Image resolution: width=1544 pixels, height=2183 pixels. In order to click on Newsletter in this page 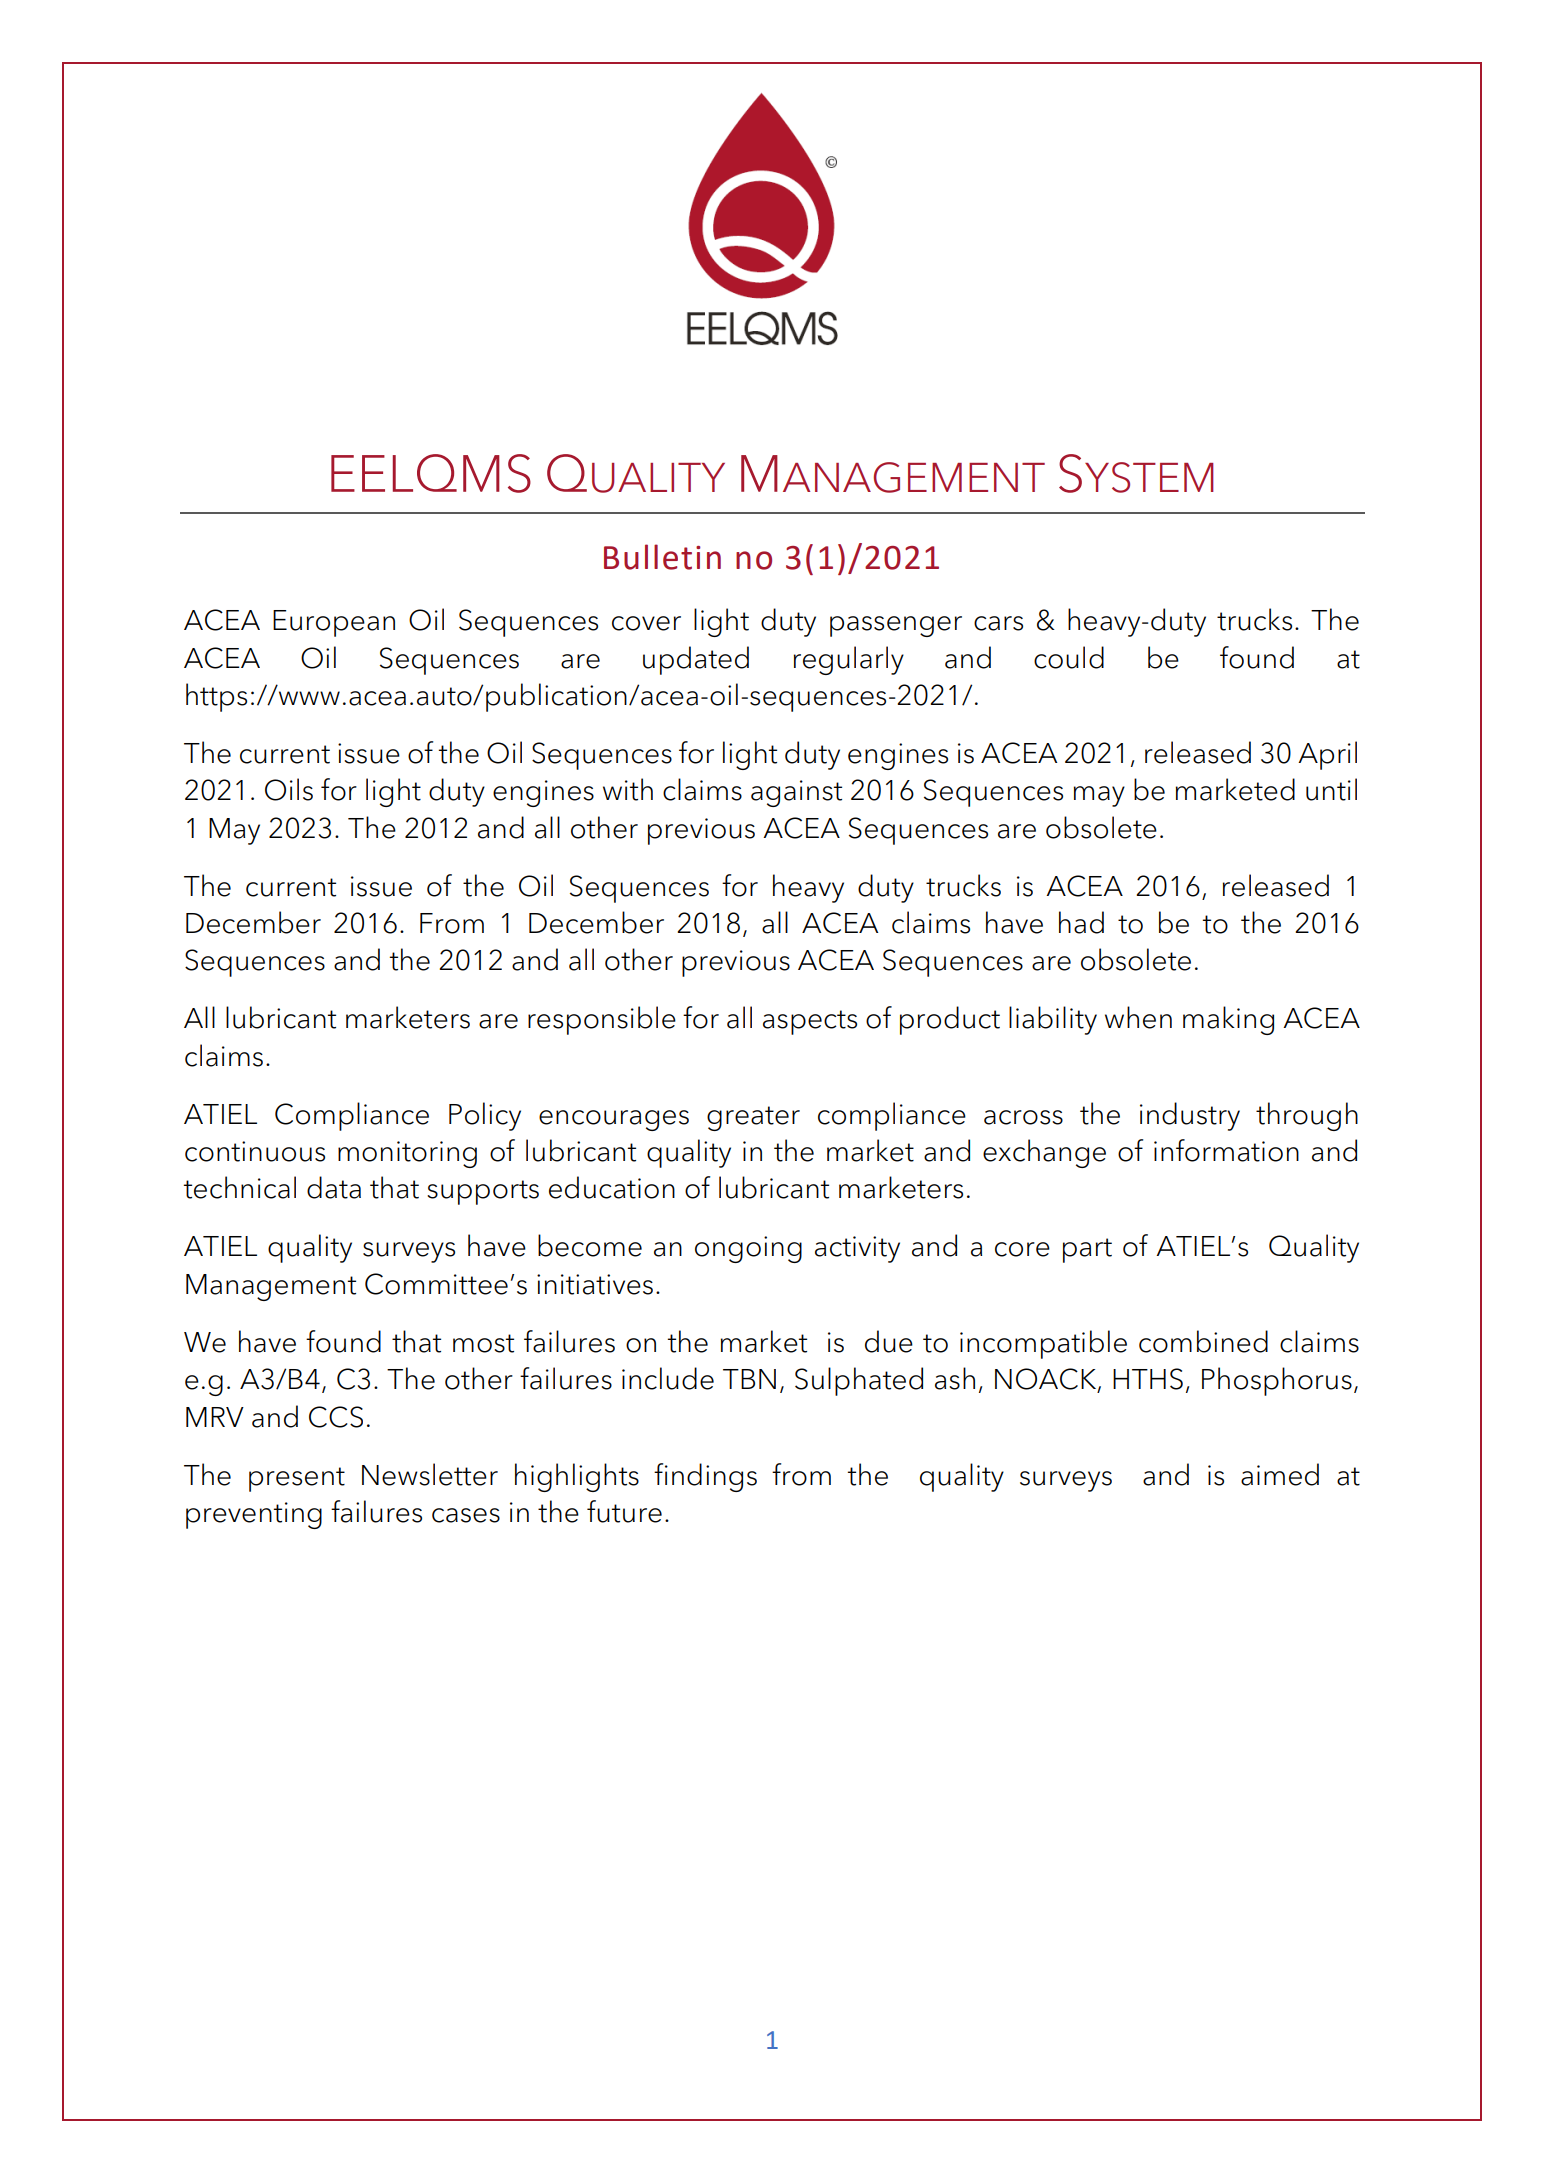, I will do `click(430, 1474)`.
